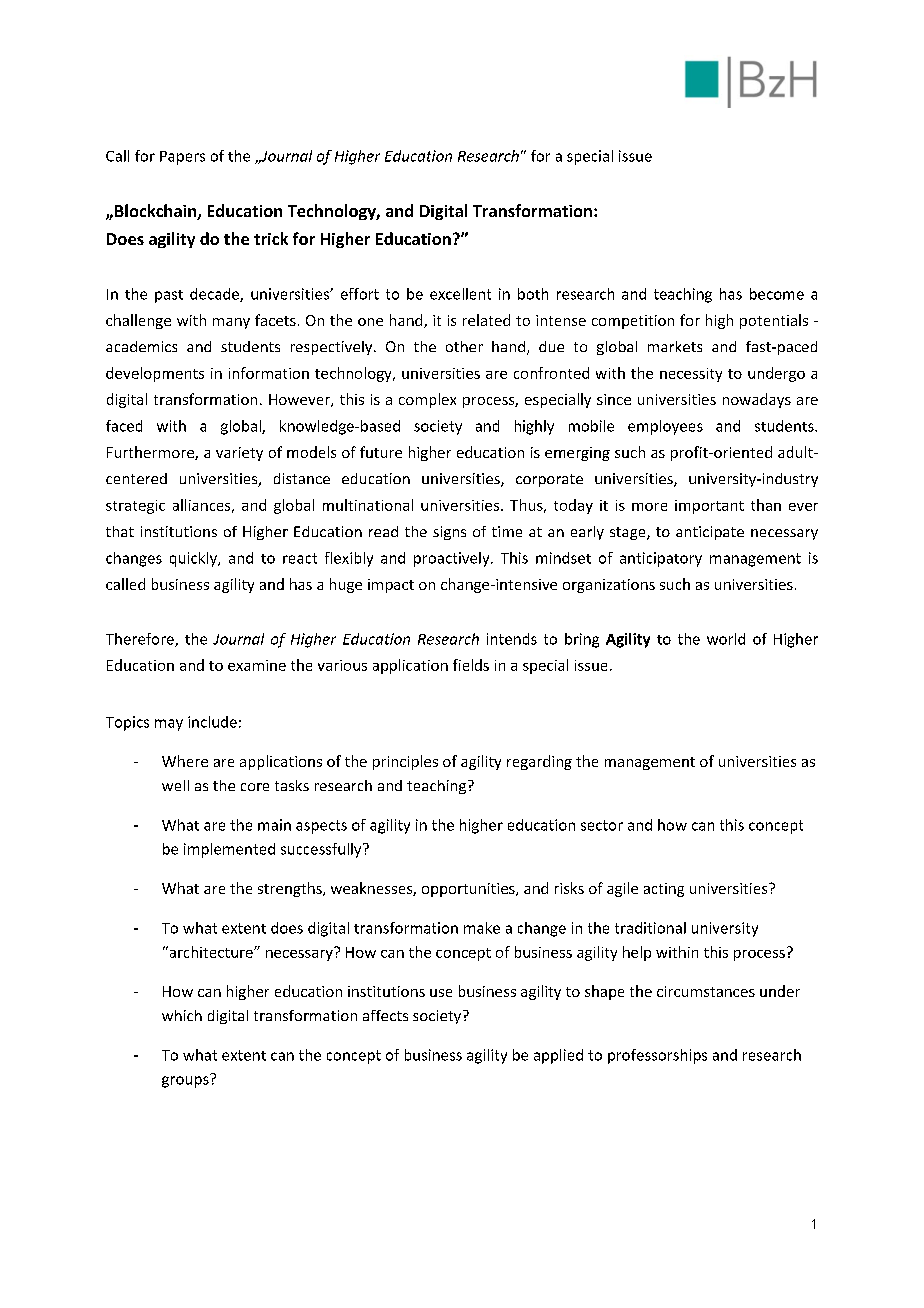  I want to click on become, so click(777, 294).
